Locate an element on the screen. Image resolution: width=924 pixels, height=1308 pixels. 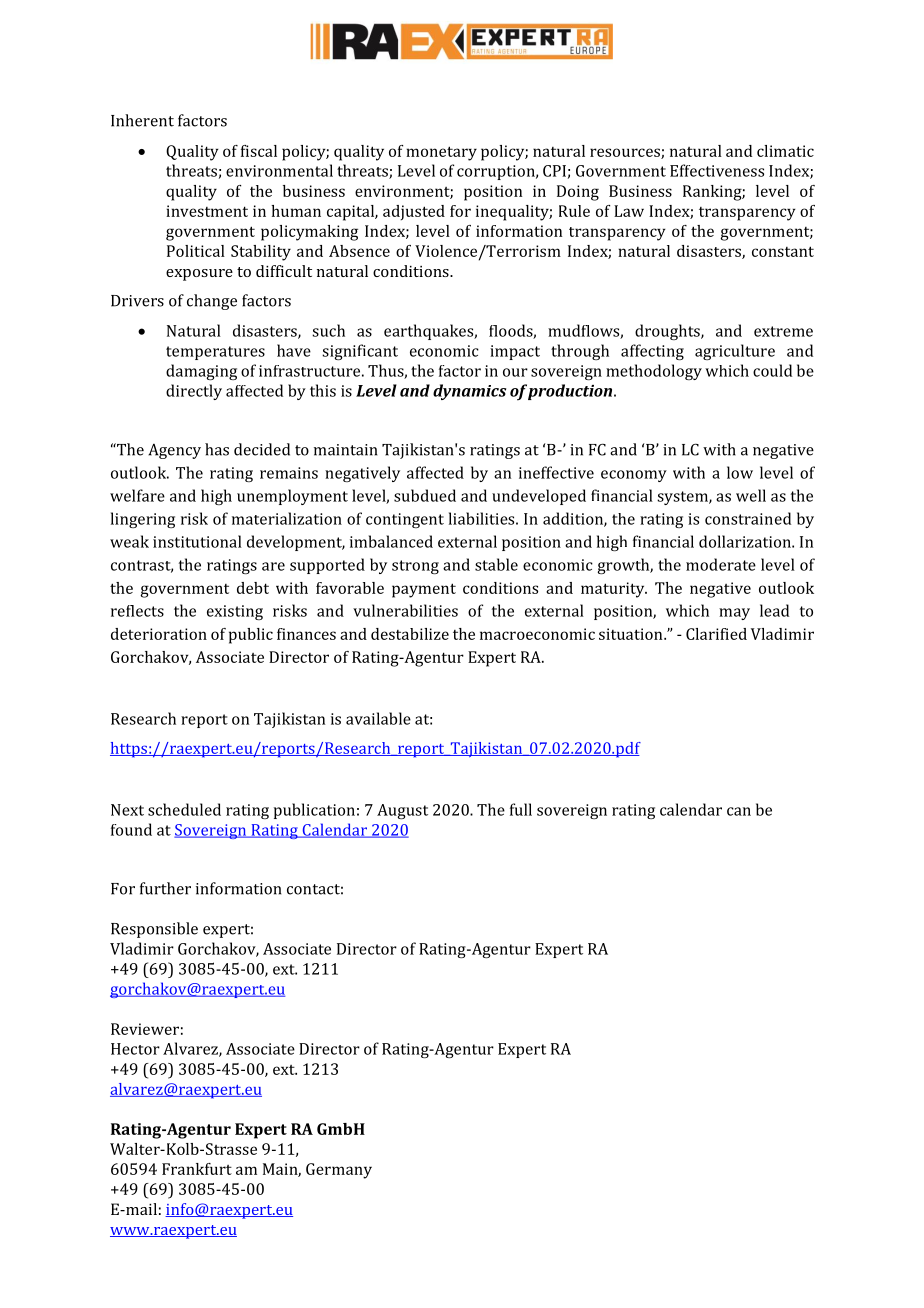
fiscal is located at coordinates (259, 151).
